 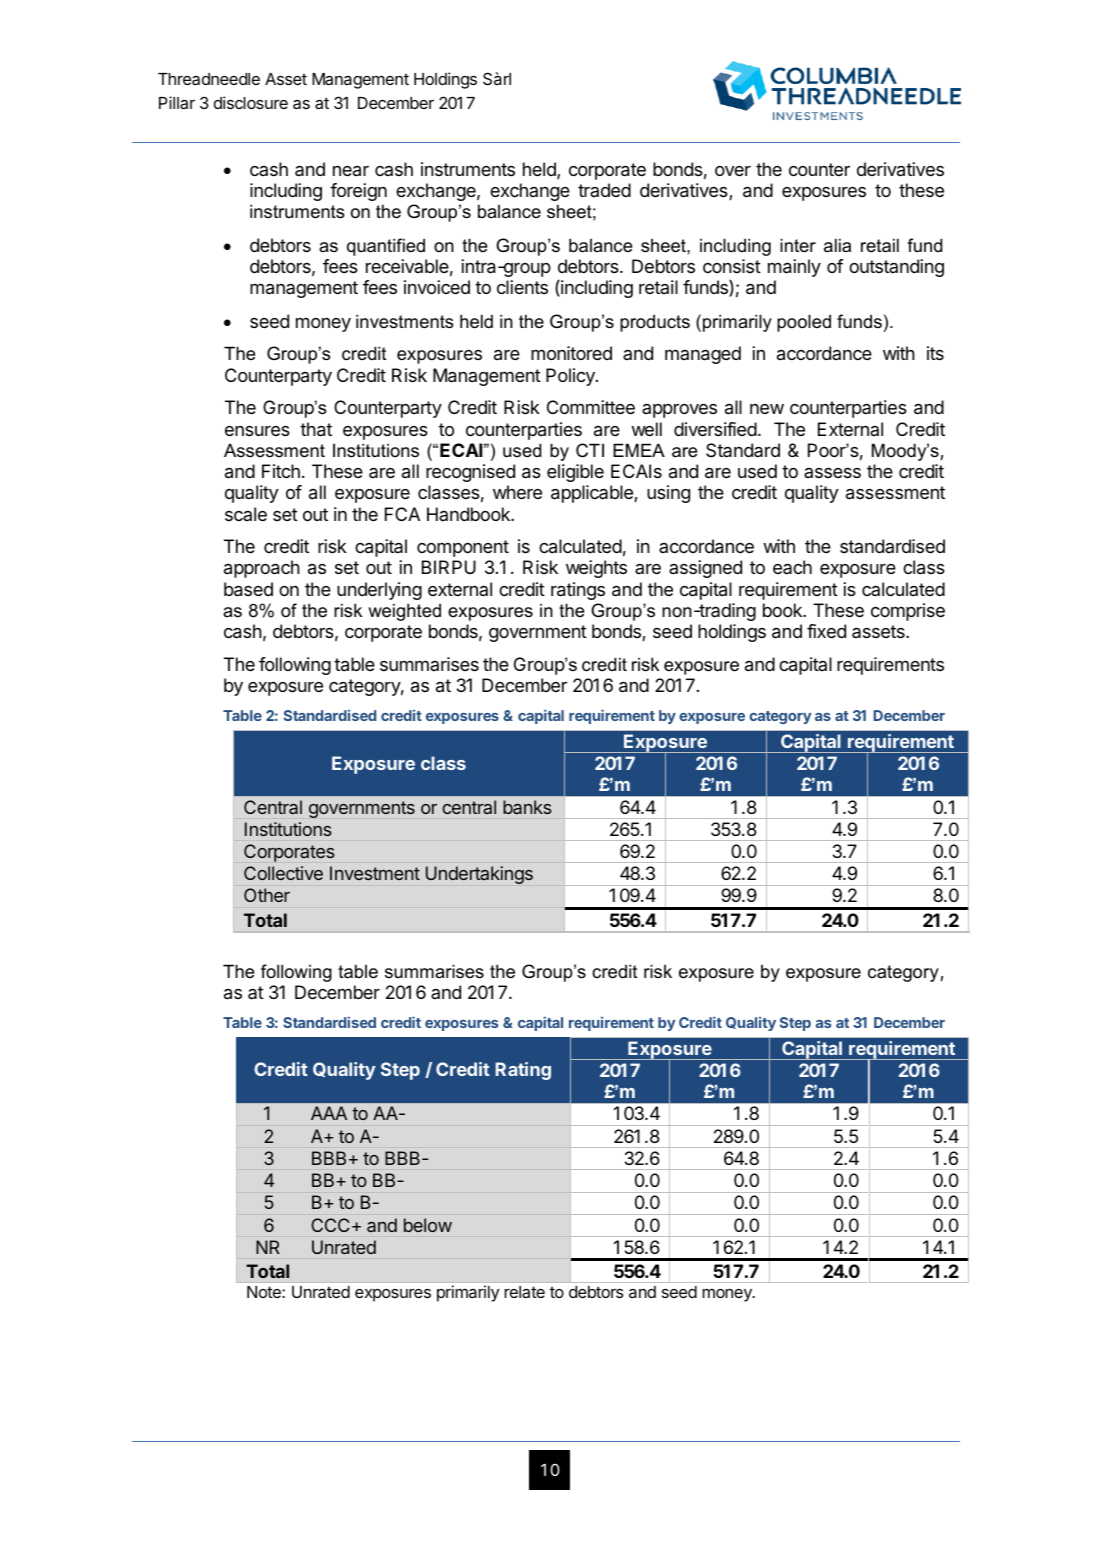 I want to click on traded, so click(x=604, y=190).
